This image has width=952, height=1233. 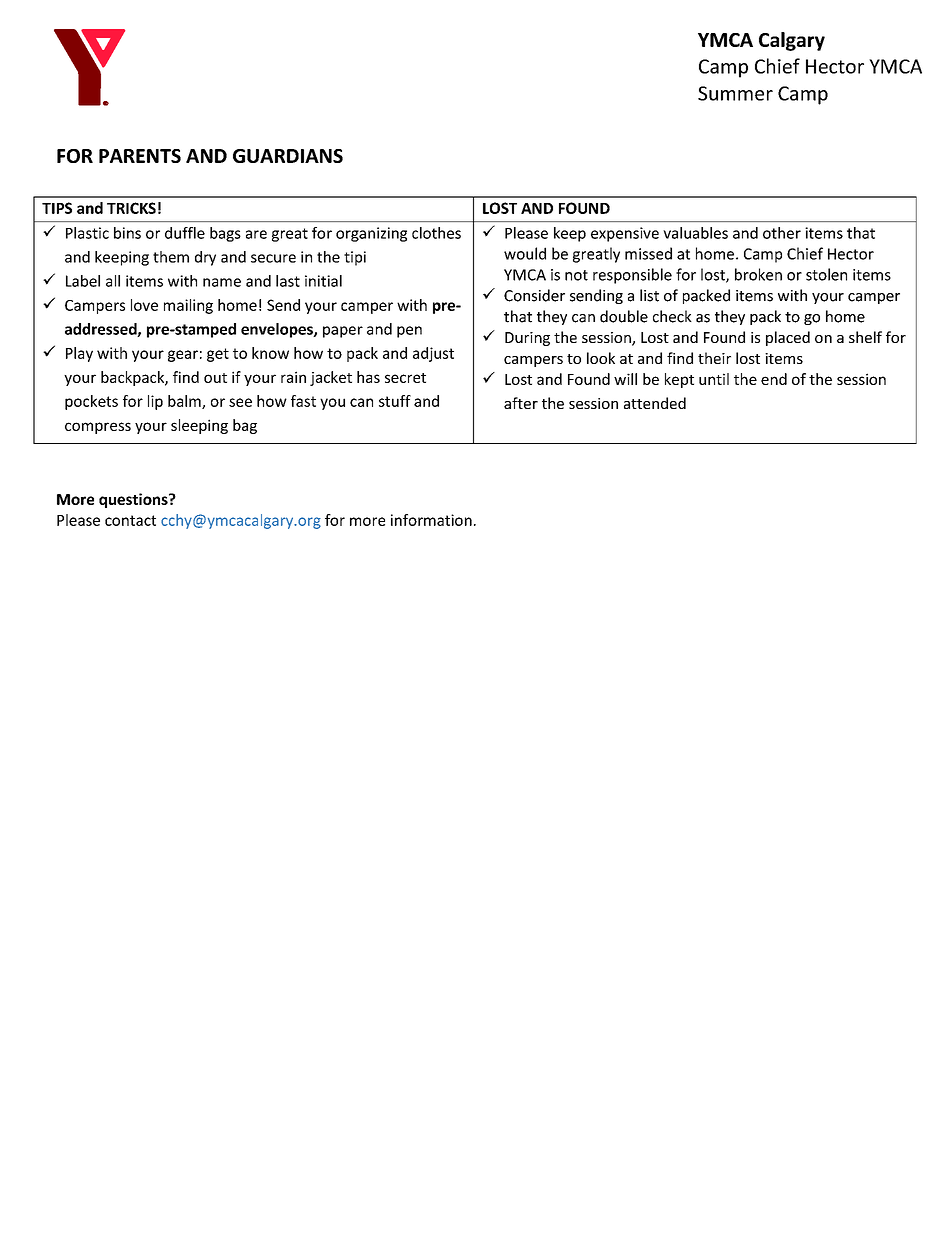 What do you see at coordinates (735, 93) in the image?
I see `Summer` at bounding box center [735, 93].
